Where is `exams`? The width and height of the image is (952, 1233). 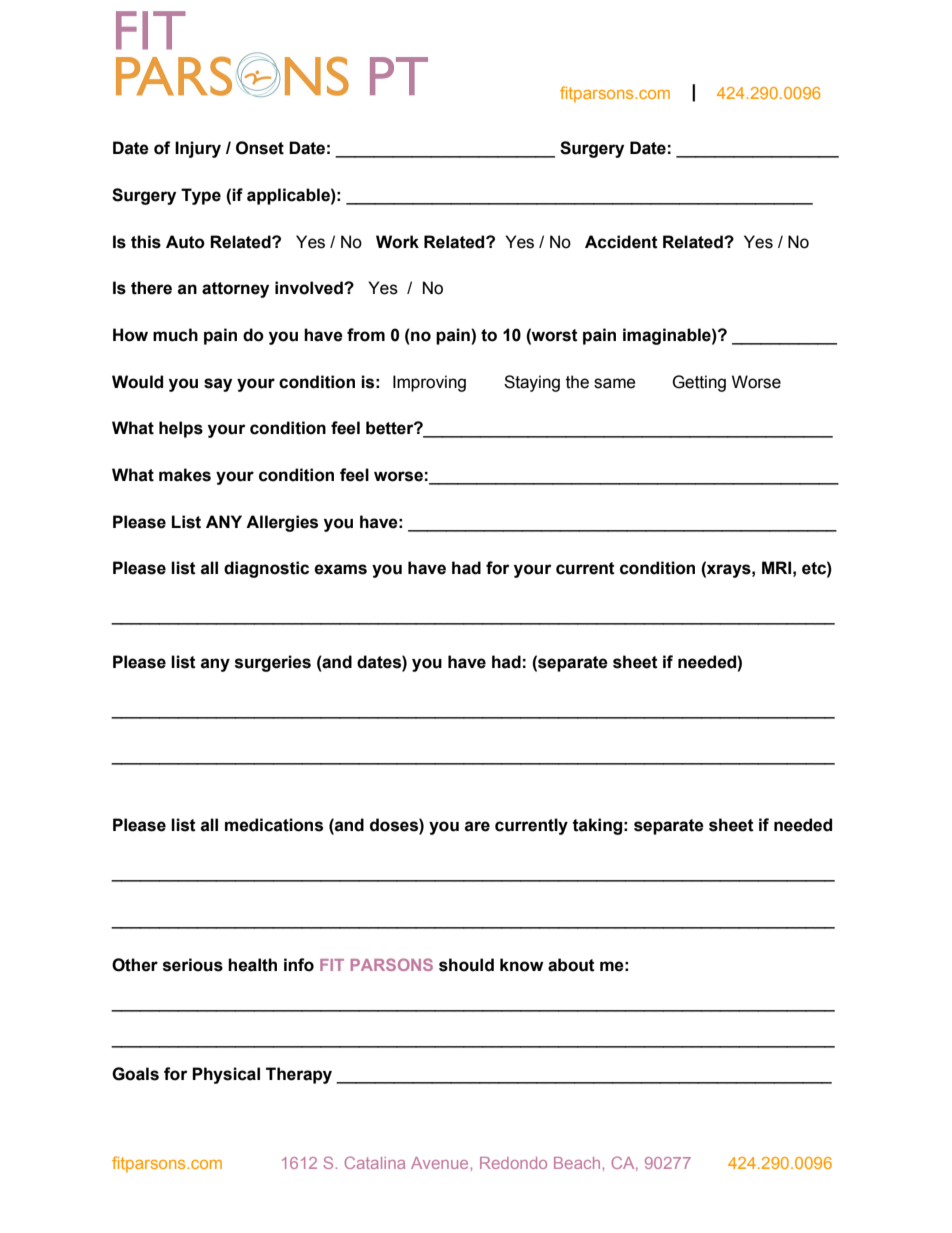
exams is located at coordinates (340, 569).
